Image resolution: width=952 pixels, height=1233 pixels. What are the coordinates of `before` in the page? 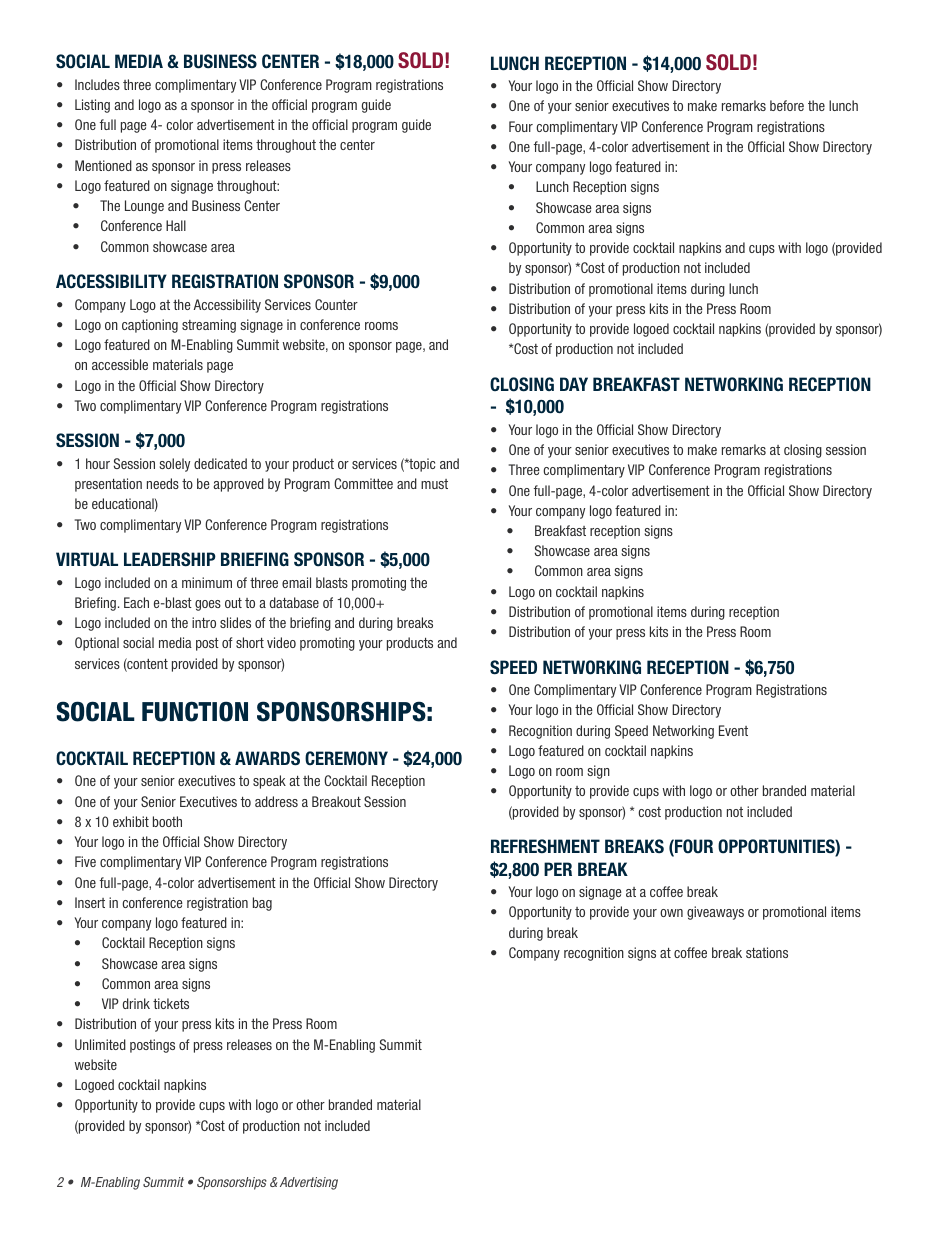 It's located at (787, 105).
